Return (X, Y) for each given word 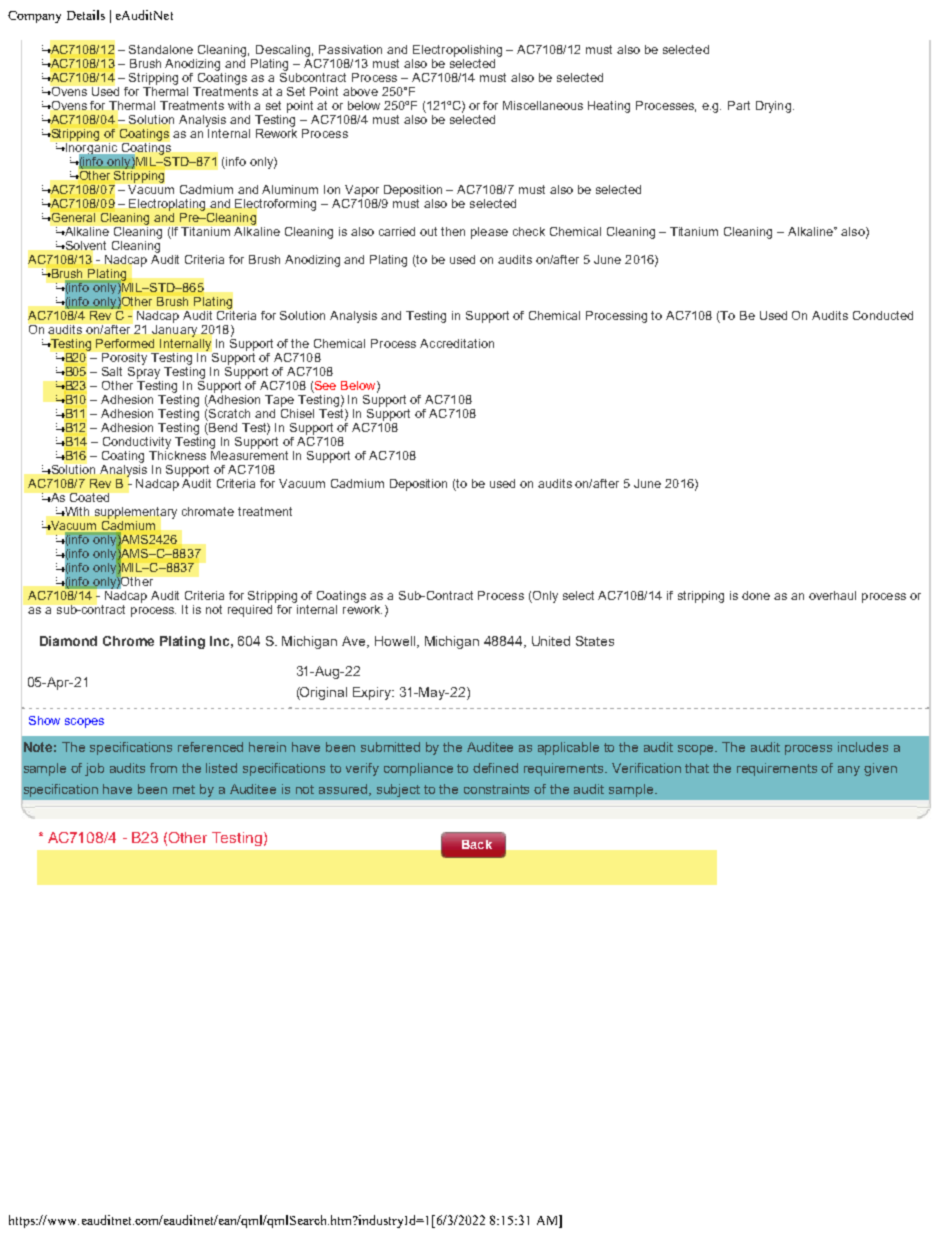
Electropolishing (457, 51)
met (184, 789)
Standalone (161, 49)
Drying (773, 107)
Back (477, 844)
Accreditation (457, 343)
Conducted (883, 315)
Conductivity (137, 443)
